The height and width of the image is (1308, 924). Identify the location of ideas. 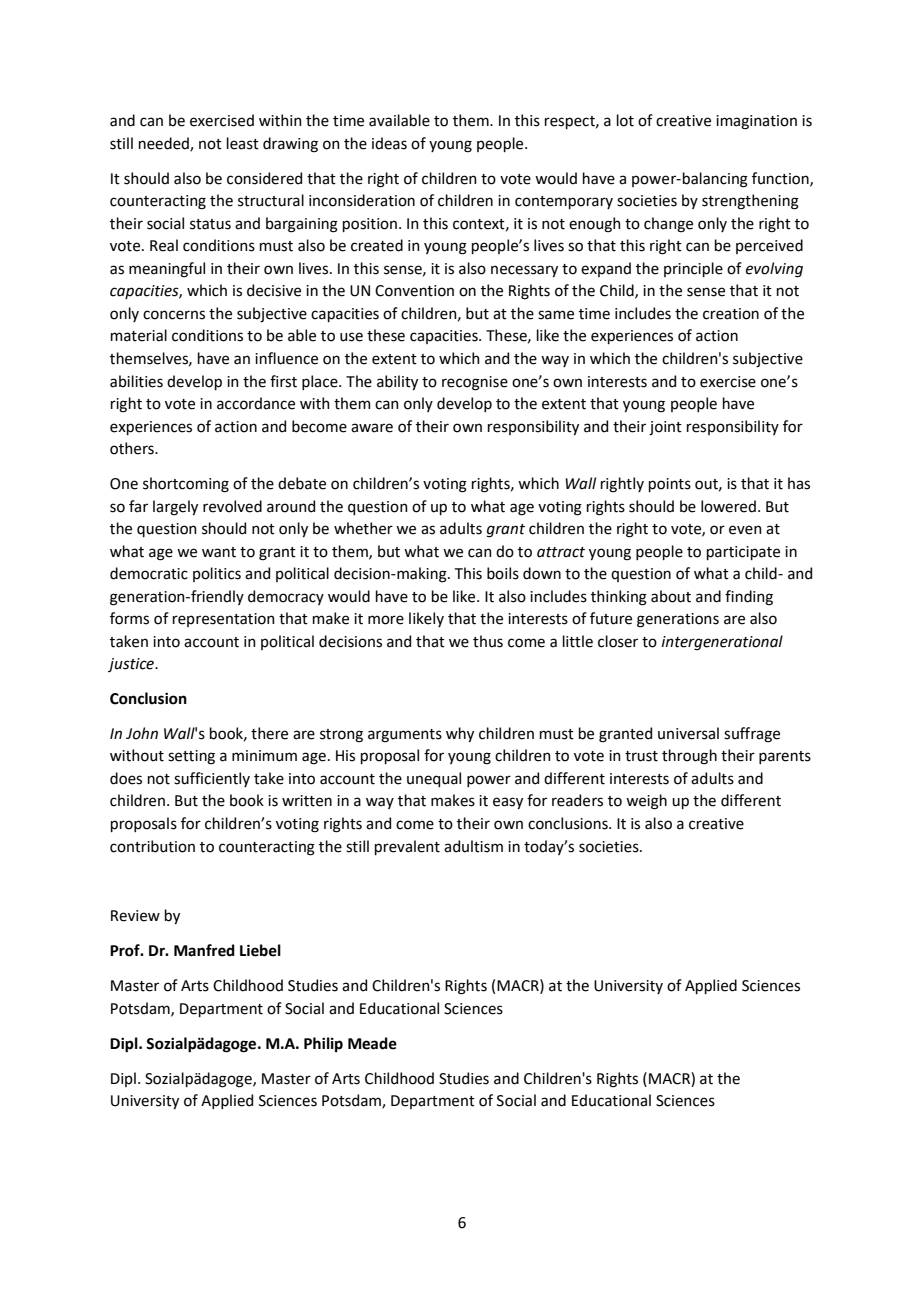
(389, 143).
